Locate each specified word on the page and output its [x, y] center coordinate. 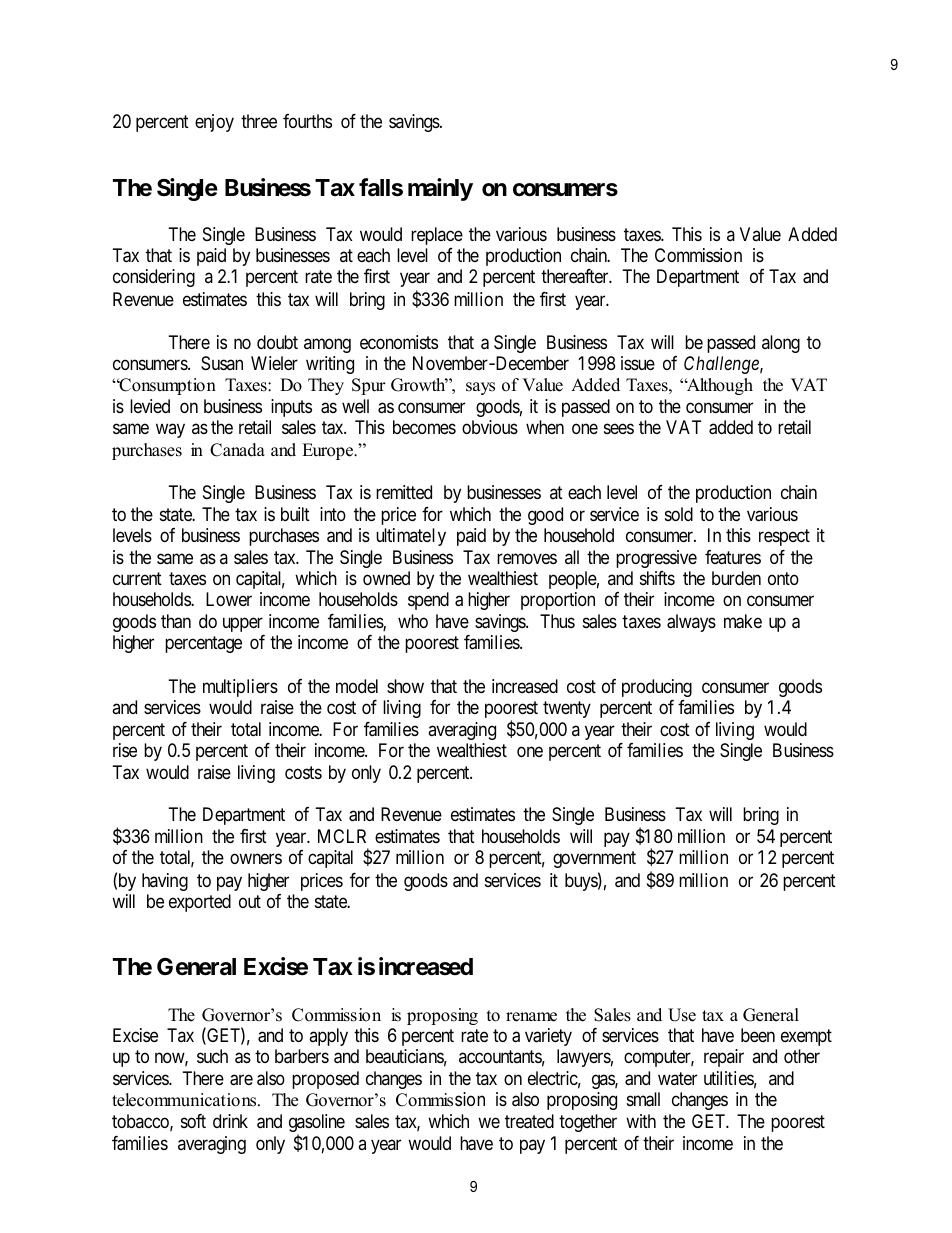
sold [679, 514]
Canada [237, 450]
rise [125, 750]
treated [529, 1121]
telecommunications [185, 1100]
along [781, 344]
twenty [567, 709]
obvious [490, 427]
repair [724, 1058]
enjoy [214, 123]
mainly [440, 189]
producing [657, 688]
